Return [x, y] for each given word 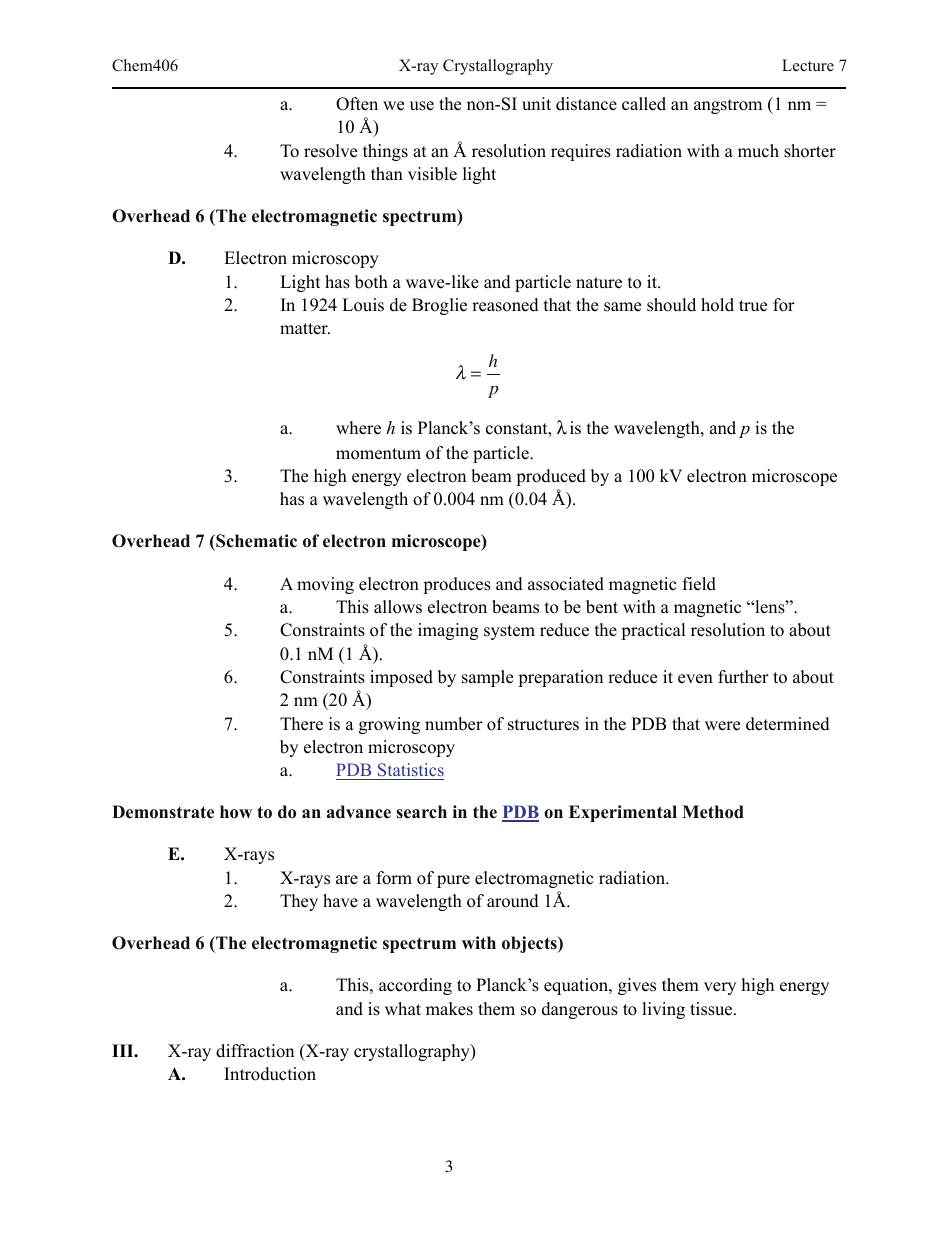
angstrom [728, 106]
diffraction [255, 1051]
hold [717, 305]
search [421, 812]
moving [325, 585]
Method [713, 812]
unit [536, 104]
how [236, 812]
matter [305, 329]
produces [457, 585]
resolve [330, 151]
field [699, 584]
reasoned [505, 305]
